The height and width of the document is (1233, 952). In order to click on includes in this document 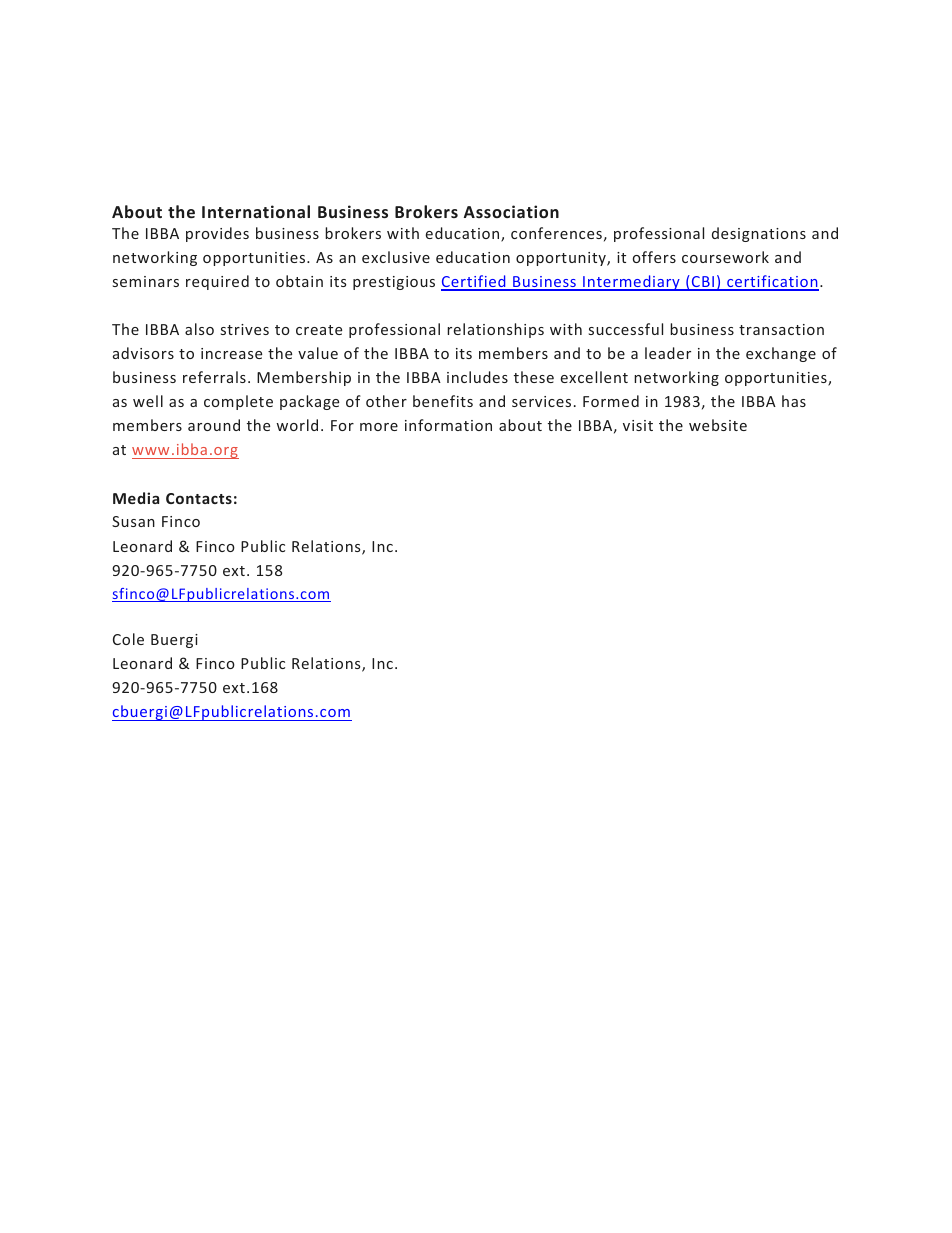, I will do `click(477, 377)`.
